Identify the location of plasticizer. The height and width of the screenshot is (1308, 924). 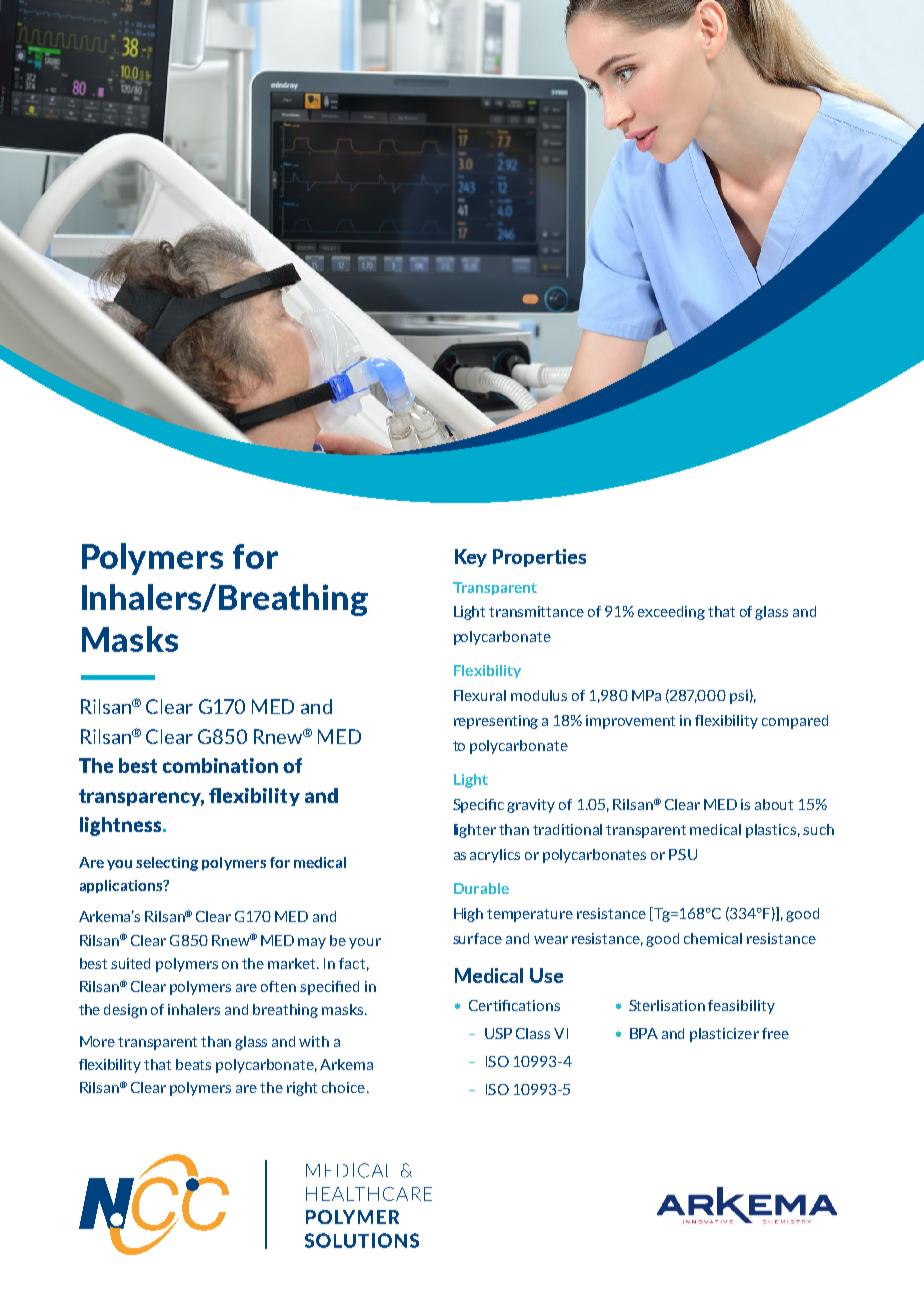
(724, 1035).
